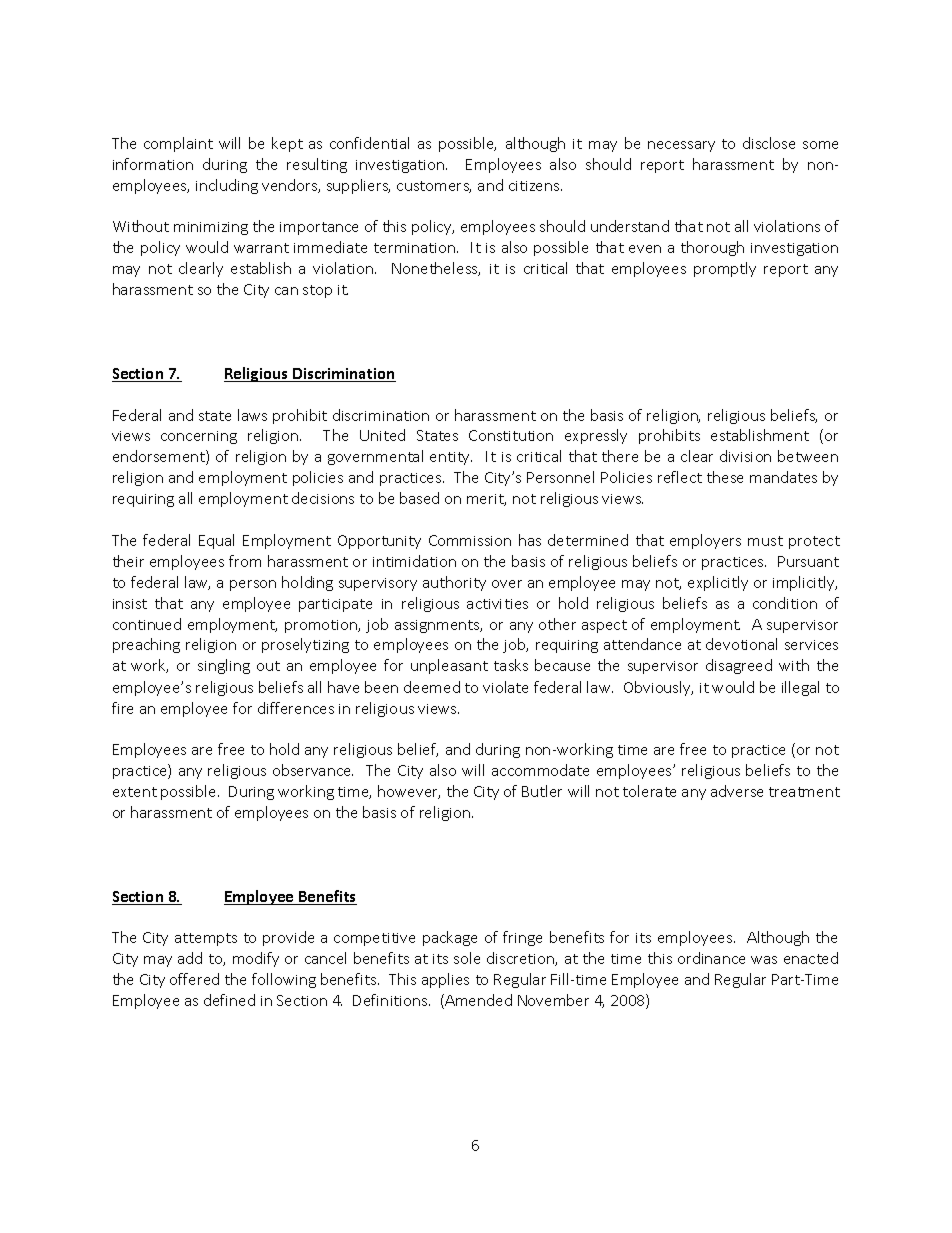 The image size is (952, 1233). I want to click on offered, so click(194, 979).
